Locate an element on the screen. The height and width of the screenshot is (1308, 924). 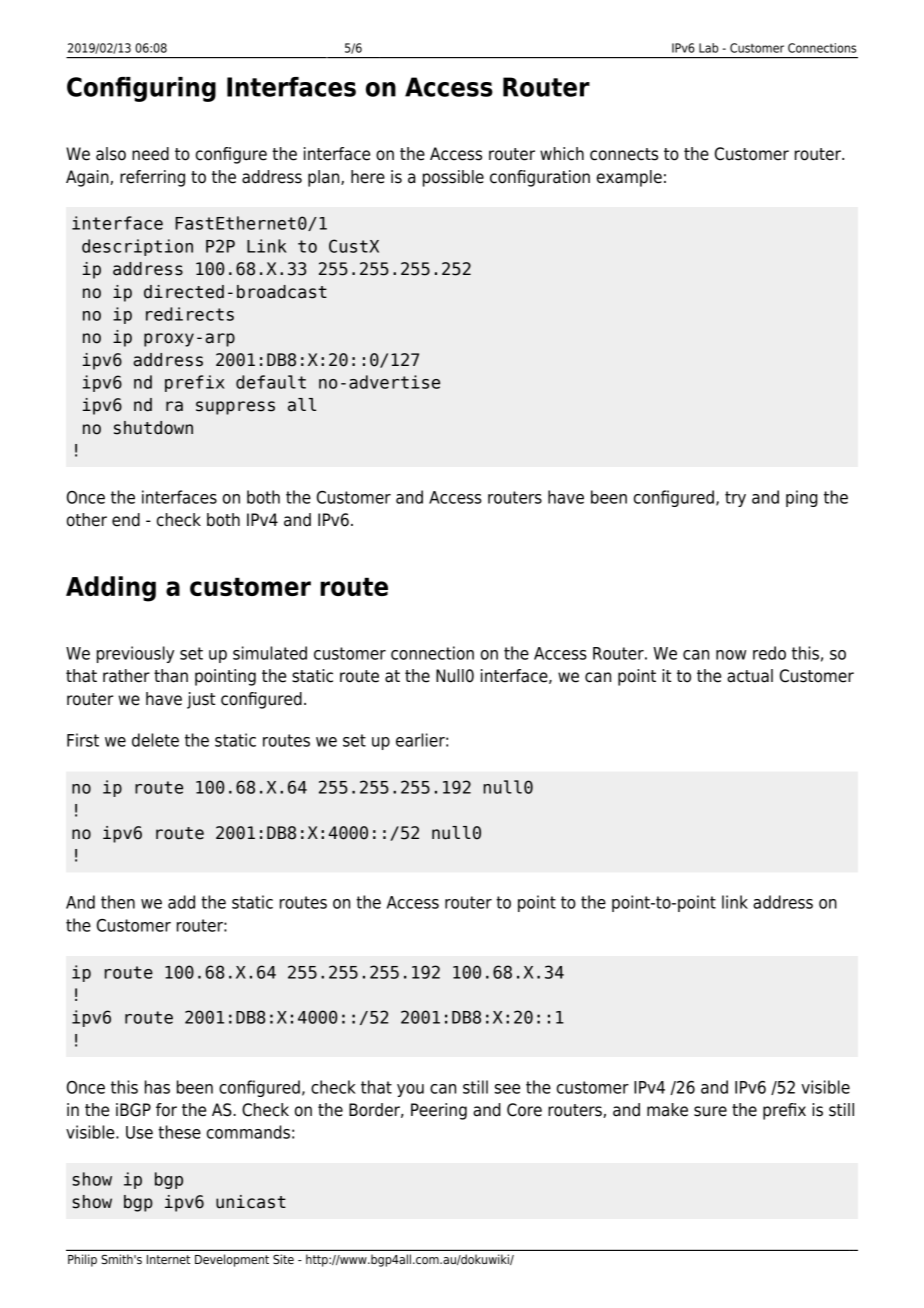
try is located at coordinates (735, 499).
